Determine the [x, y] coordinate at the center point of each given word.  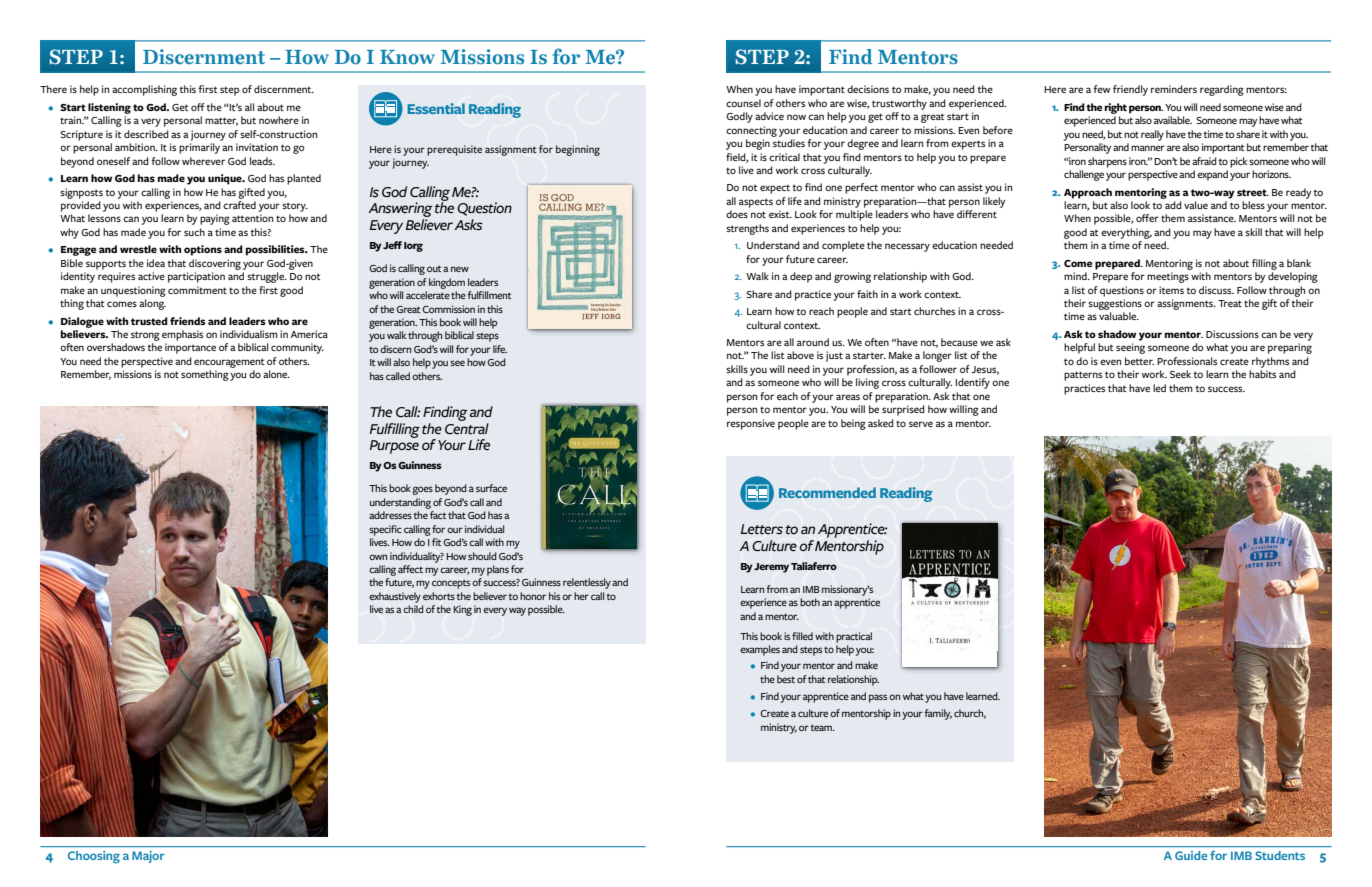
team [822, 728]
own [378, 557]
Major [148, 857]
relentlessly [587, 583]
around [813, 342]
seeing [1130, 348]
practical [854, 637]
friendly [1130, 90]
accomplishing [144, 90]
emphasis [182, 335]
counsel [743, 103]
